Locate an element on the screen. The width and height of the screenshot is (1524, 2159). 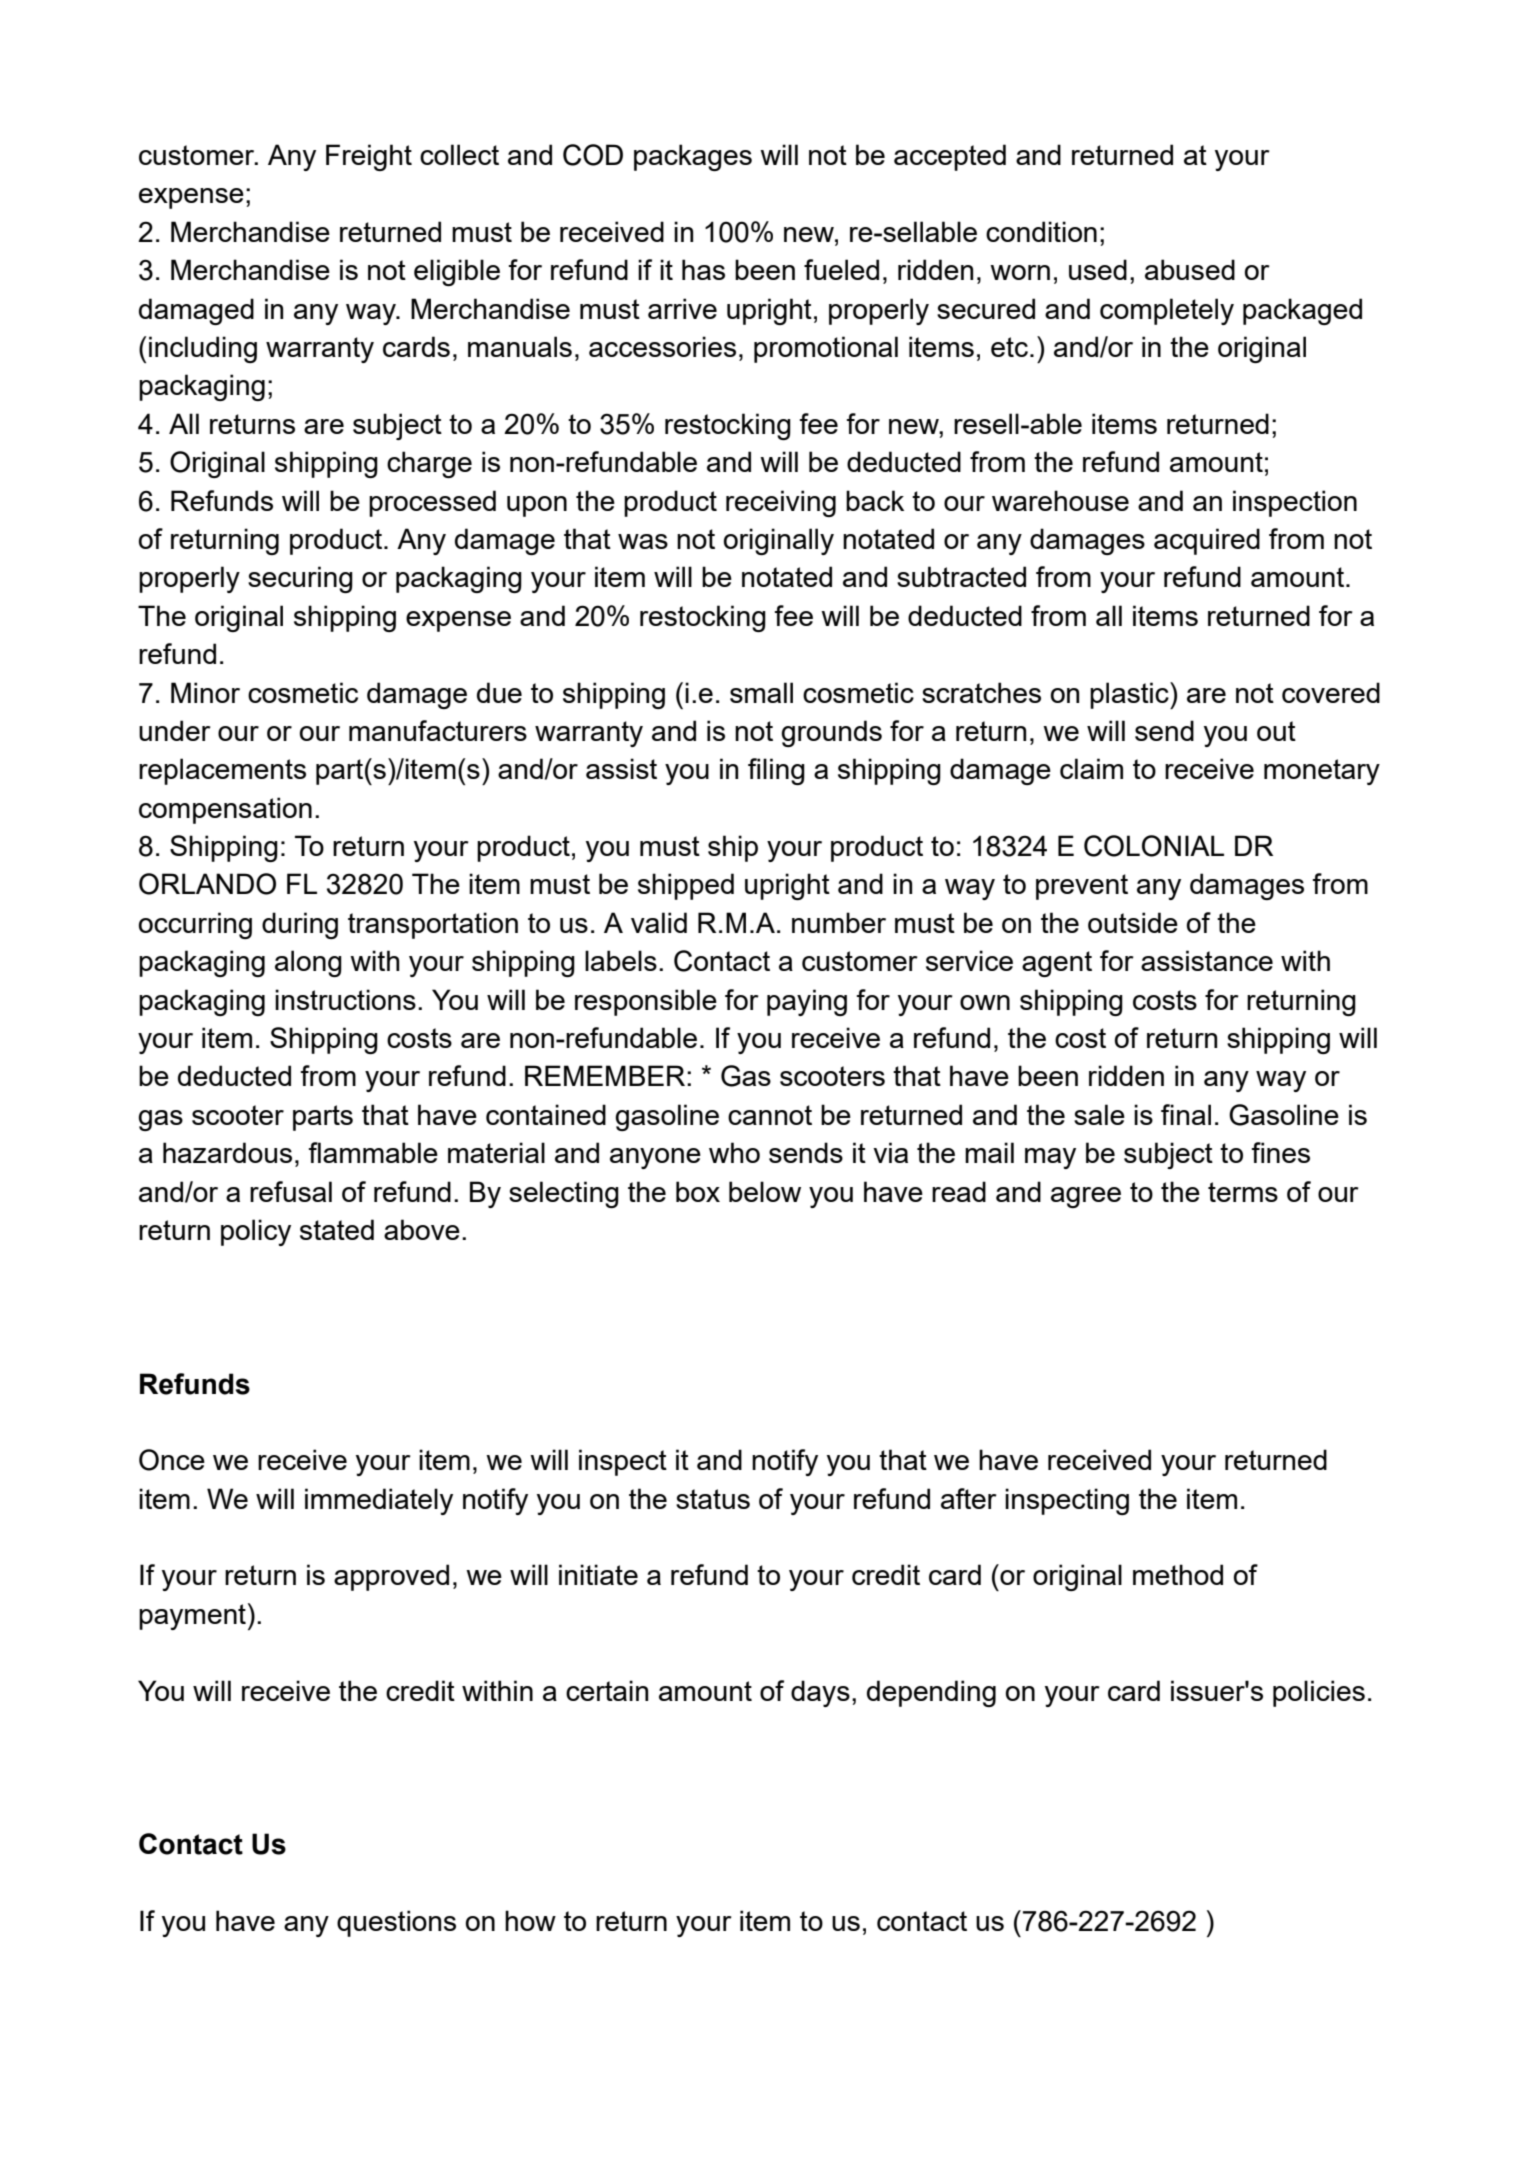
collect is located at coordinates (459, 154).
